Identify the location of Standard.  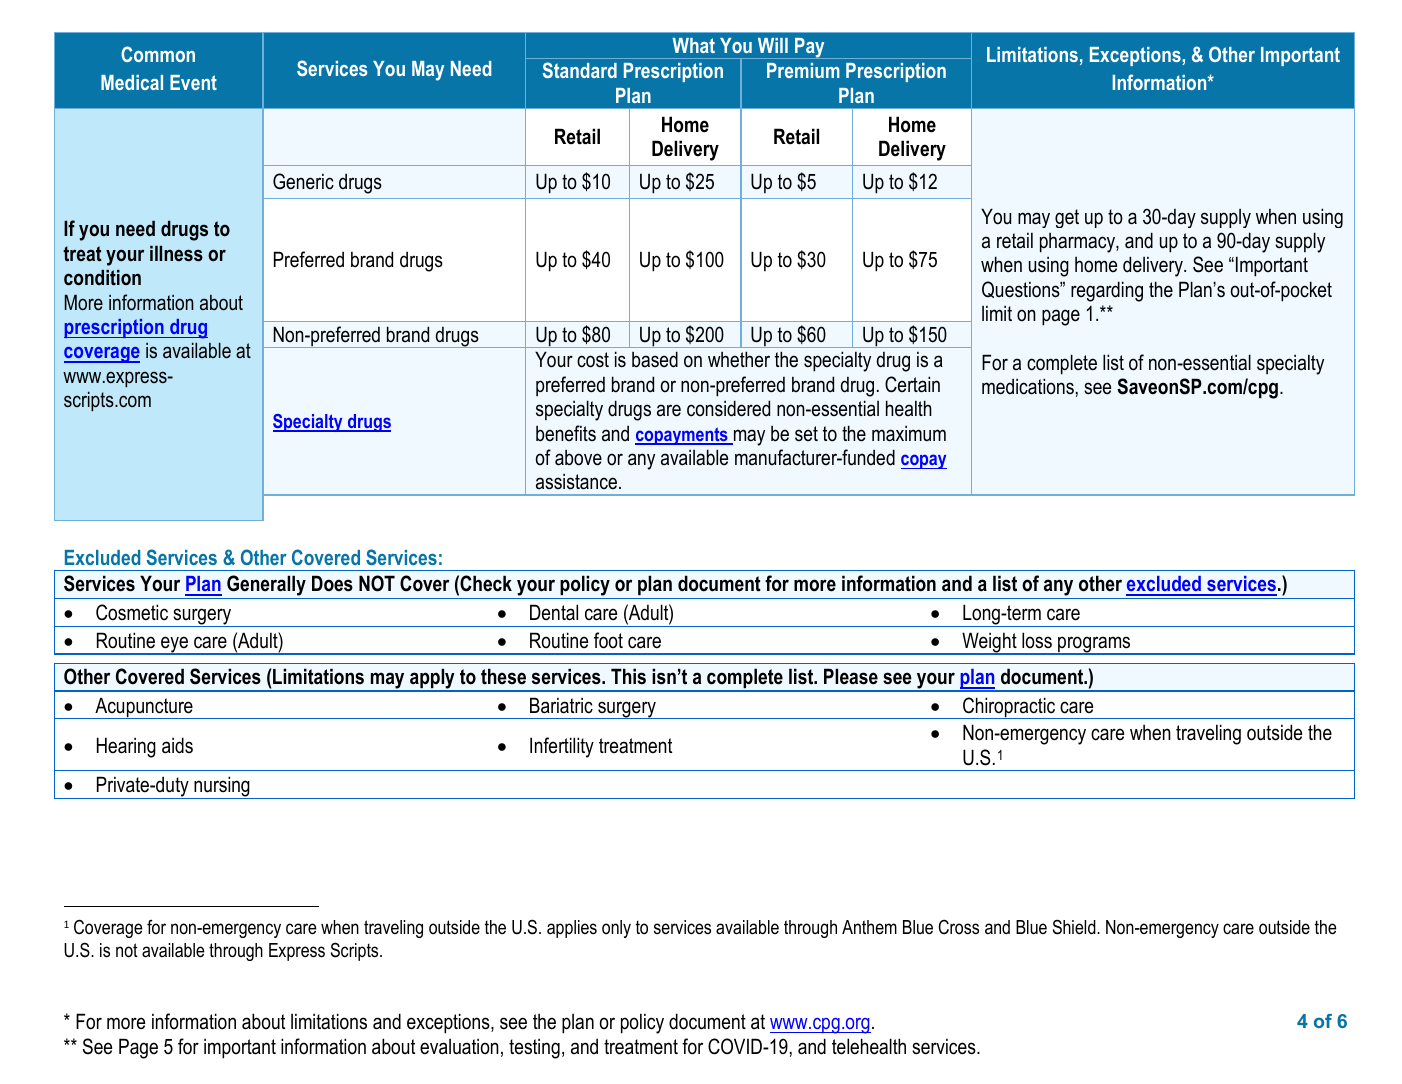
(580, 70).
